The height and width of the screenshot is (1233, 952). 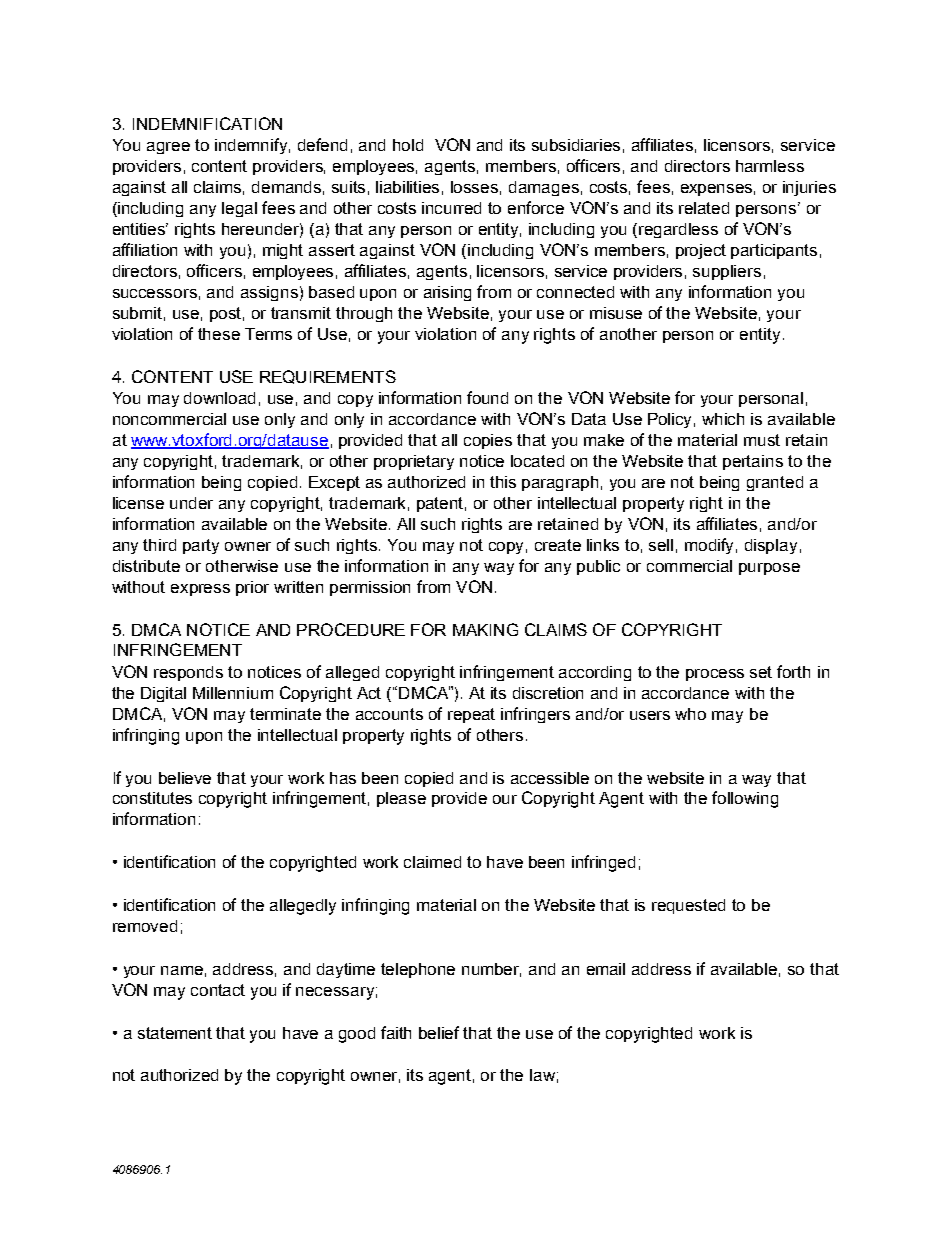 I want to click on harmless, so click(x=770, y=166).
